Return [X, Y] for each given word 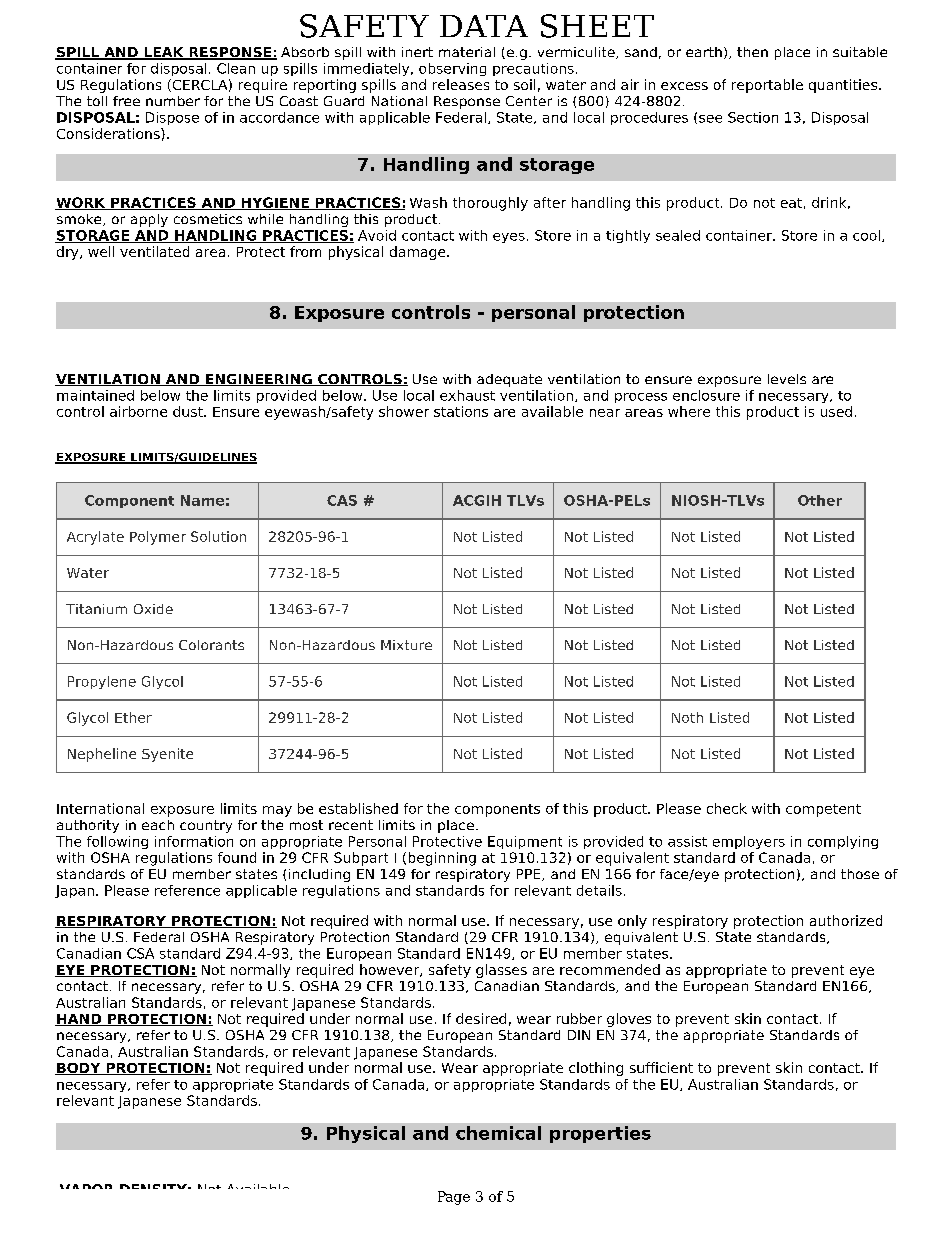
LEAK [164, 53]
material [467, 52]
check [727, 808]
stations [461, 411]
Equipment [525, 842]
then [752, 52]
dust [189, 411]
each [158, 825]
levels [787, 379]
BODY [79, 1069]
